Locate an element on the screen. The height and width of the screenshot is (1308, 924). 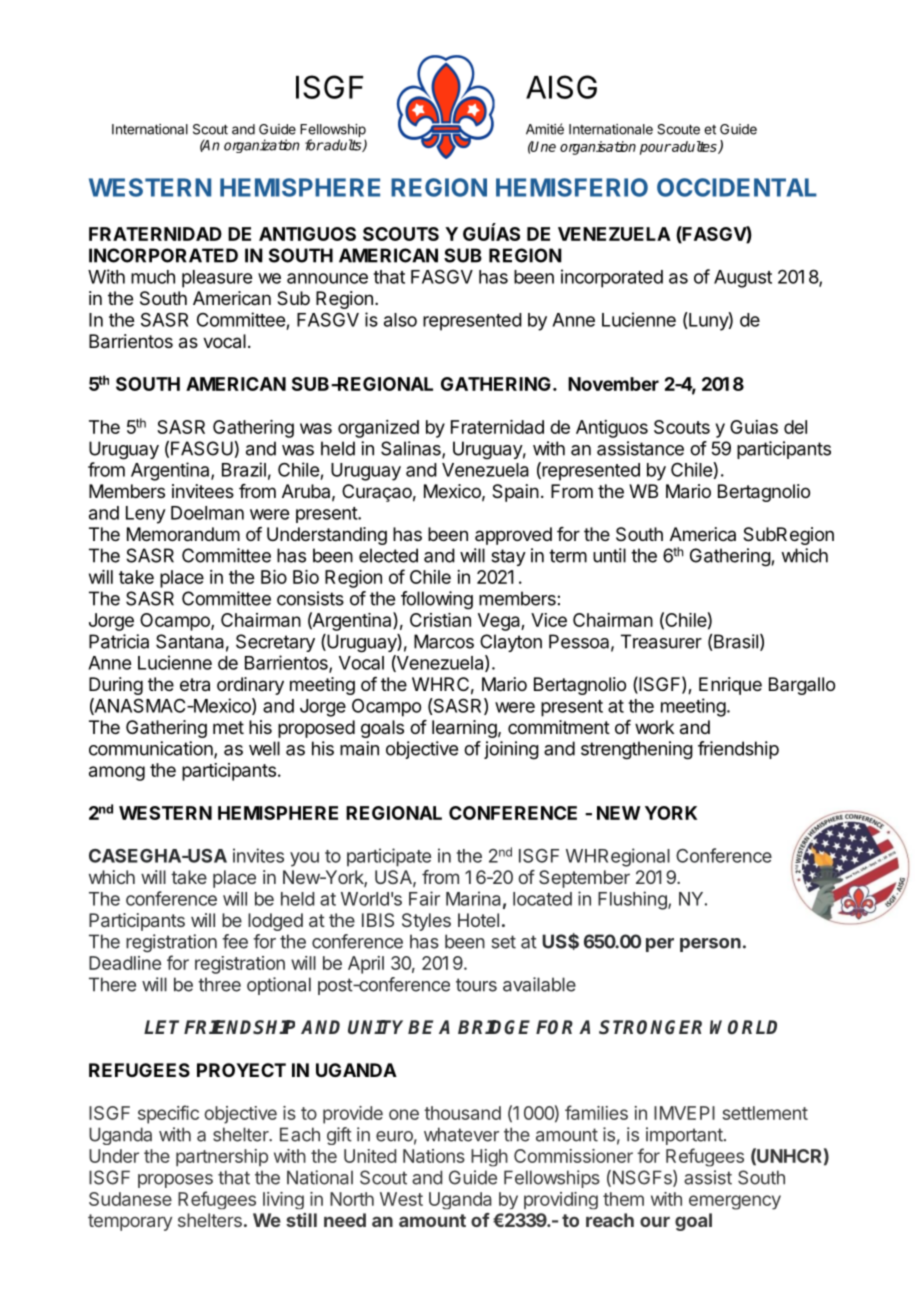
OCCIDENTAL is located at coordinates (737, 187).
